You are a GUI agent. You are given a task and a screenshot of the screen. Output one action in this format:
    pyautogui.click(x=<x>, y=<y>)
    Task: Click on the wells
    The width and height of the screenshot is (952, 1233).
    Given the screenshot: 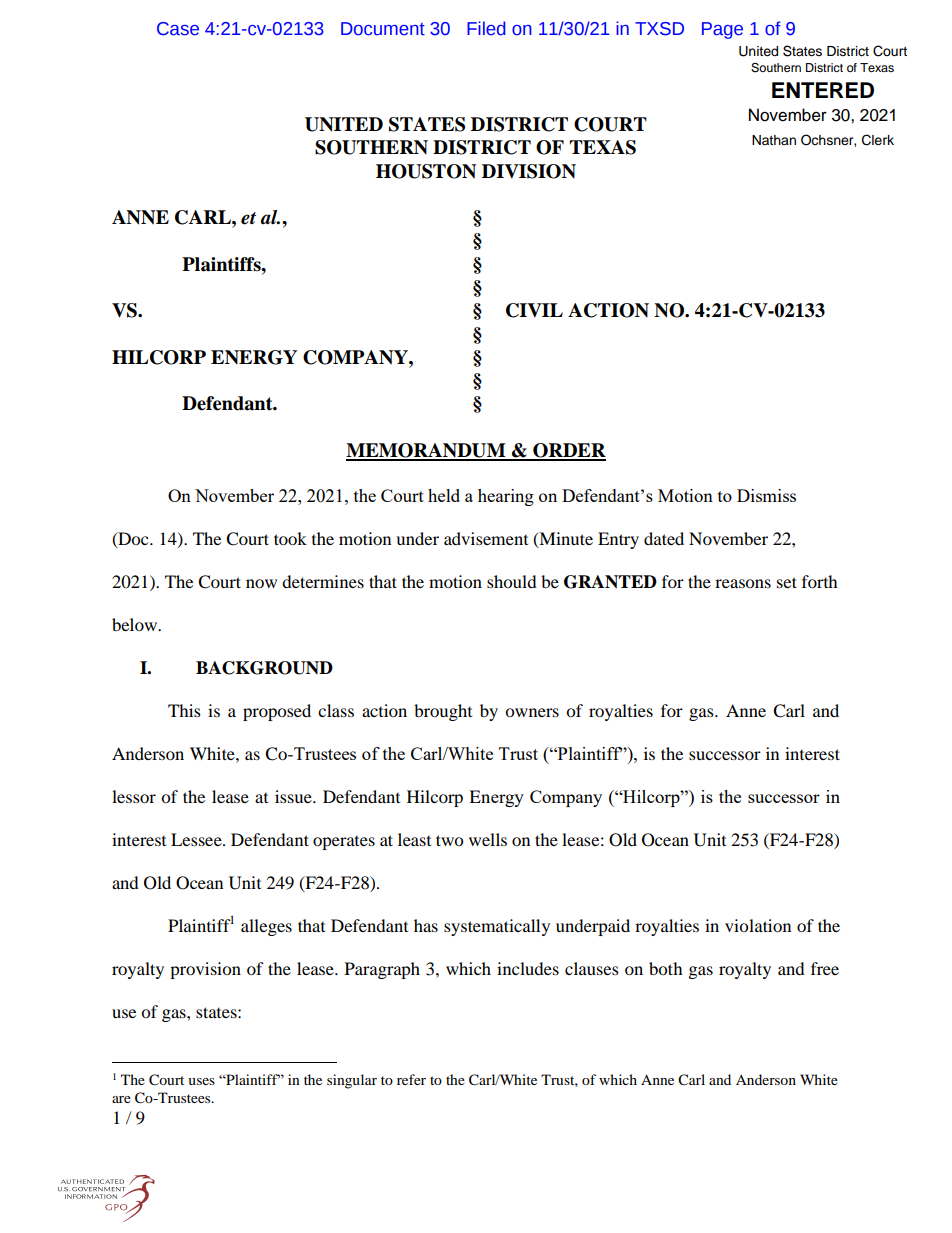 What is the action you would take?
    pyautogui.click(x=488, y=839)
